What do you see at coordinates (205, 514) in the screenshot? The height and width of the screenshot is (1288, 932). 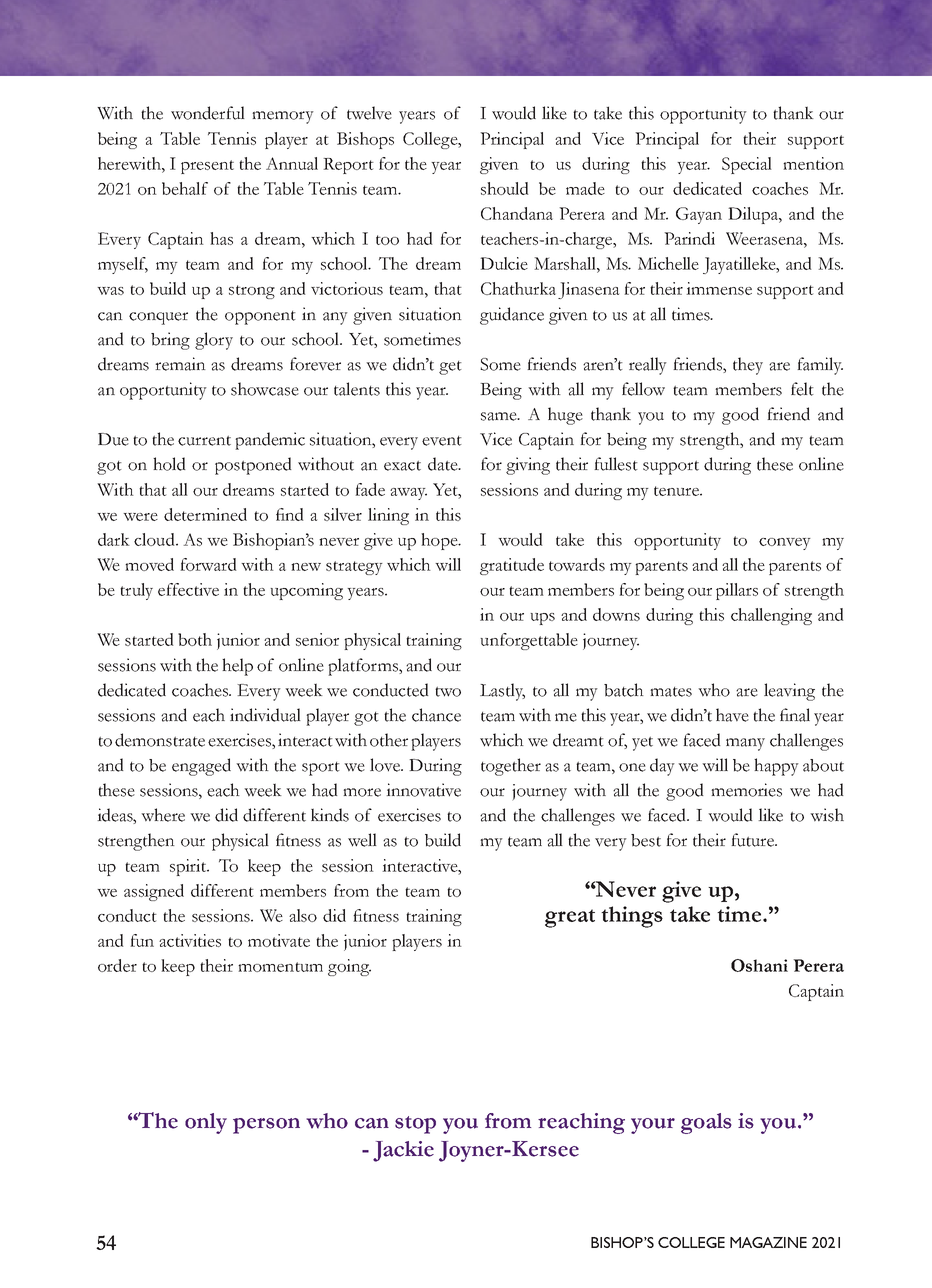 I see `determined` at bounding box center [205, 514].
